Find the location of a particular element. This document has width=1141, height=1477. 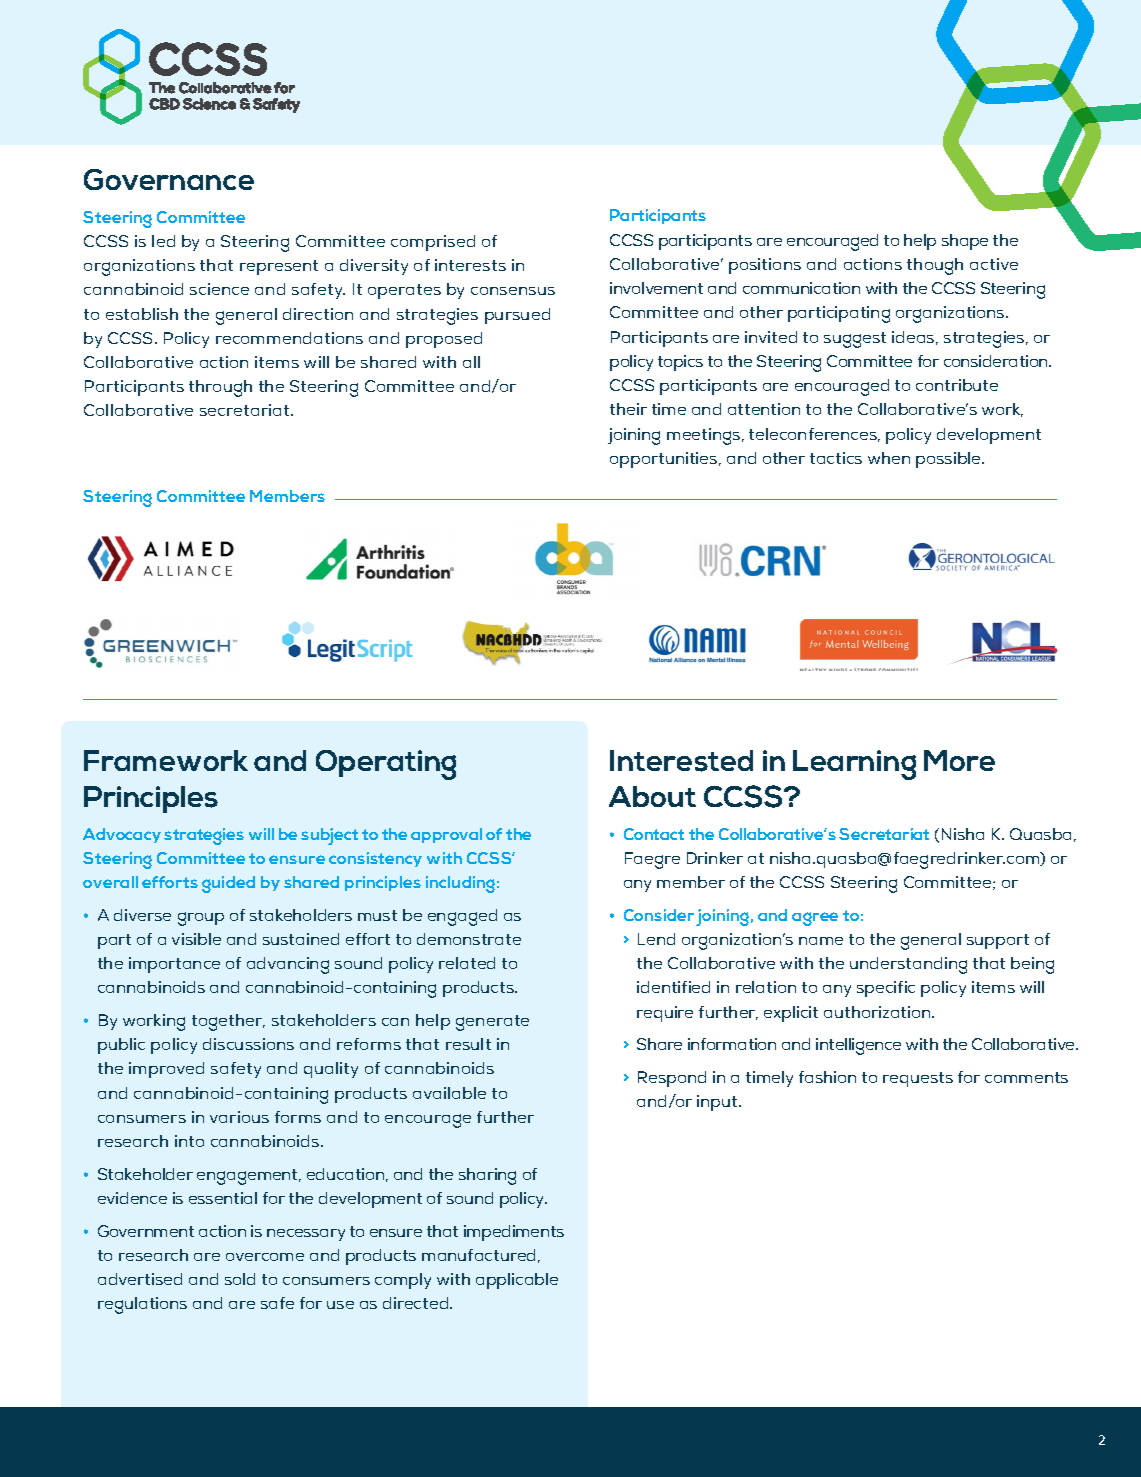

requests is located at coordinates (918, 1079).
